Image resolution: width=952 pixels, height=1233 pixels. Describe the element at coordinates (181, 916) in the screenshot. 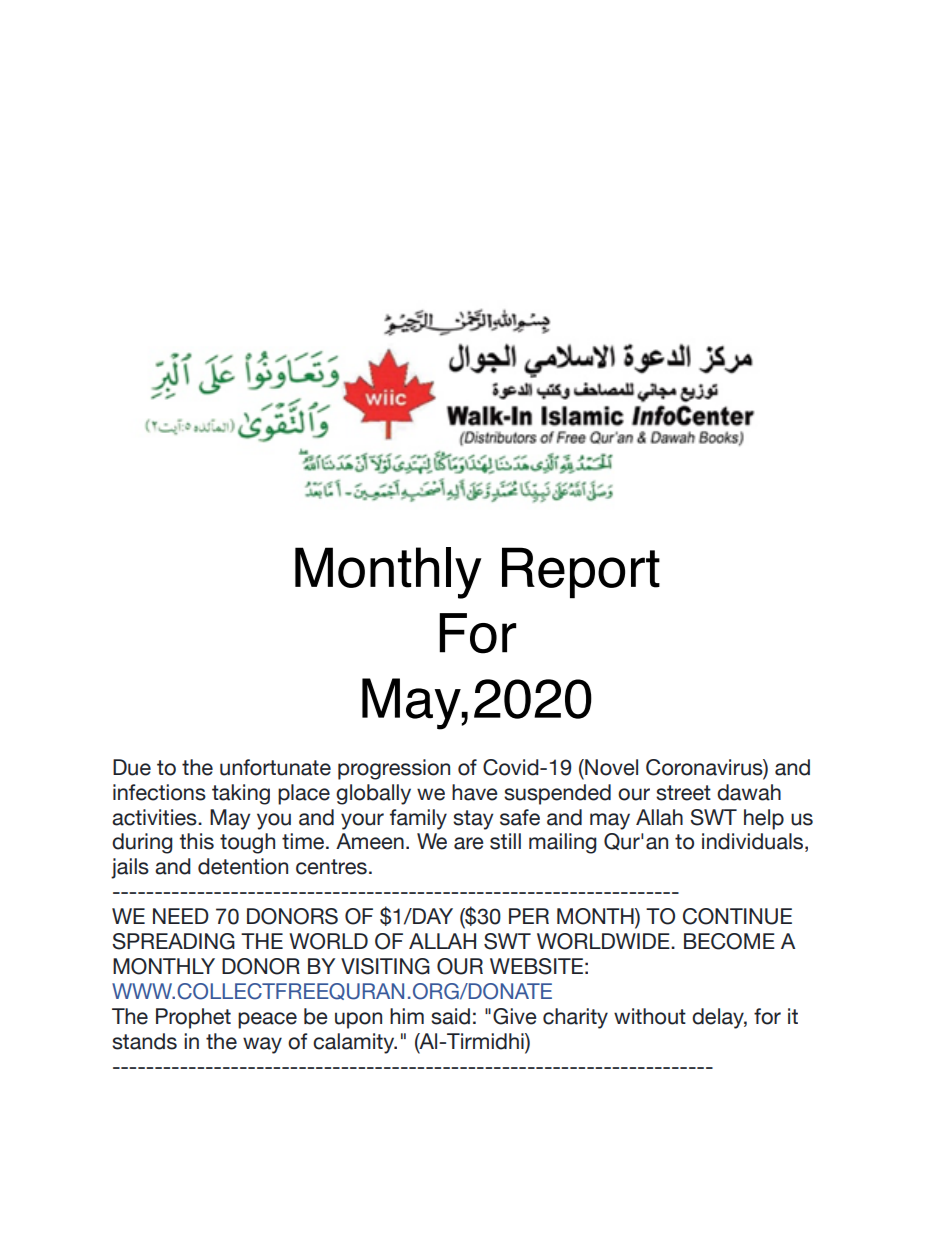

I see `NEED` at that location.
